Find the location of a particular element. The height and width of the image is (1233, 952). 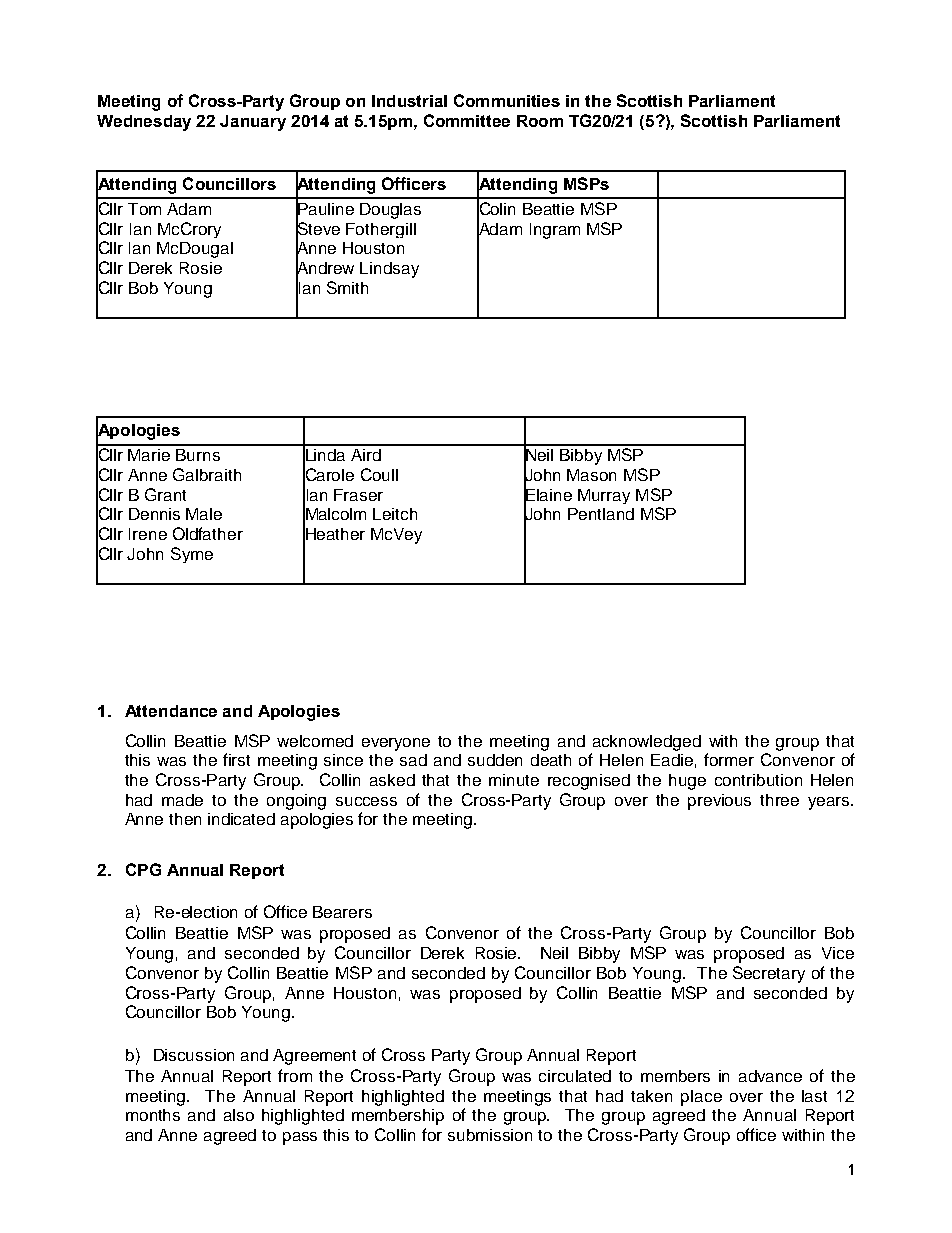

Syme is located at coordinates (192, 555).
